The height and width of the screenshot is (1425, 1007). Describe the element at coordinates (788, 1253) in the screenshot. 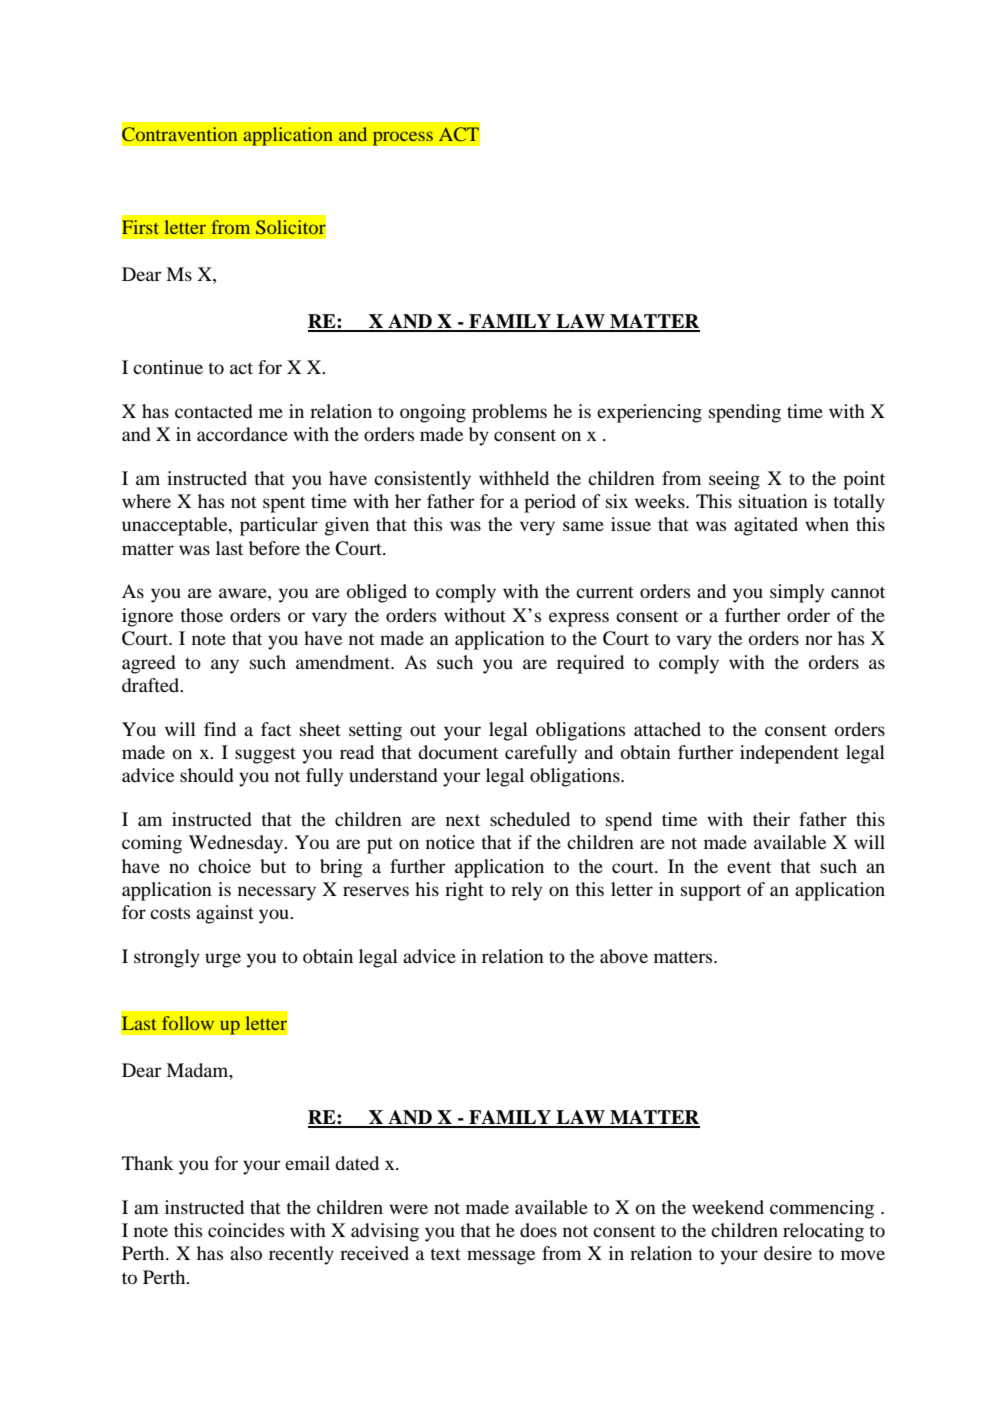

I see `desire` at that location.
